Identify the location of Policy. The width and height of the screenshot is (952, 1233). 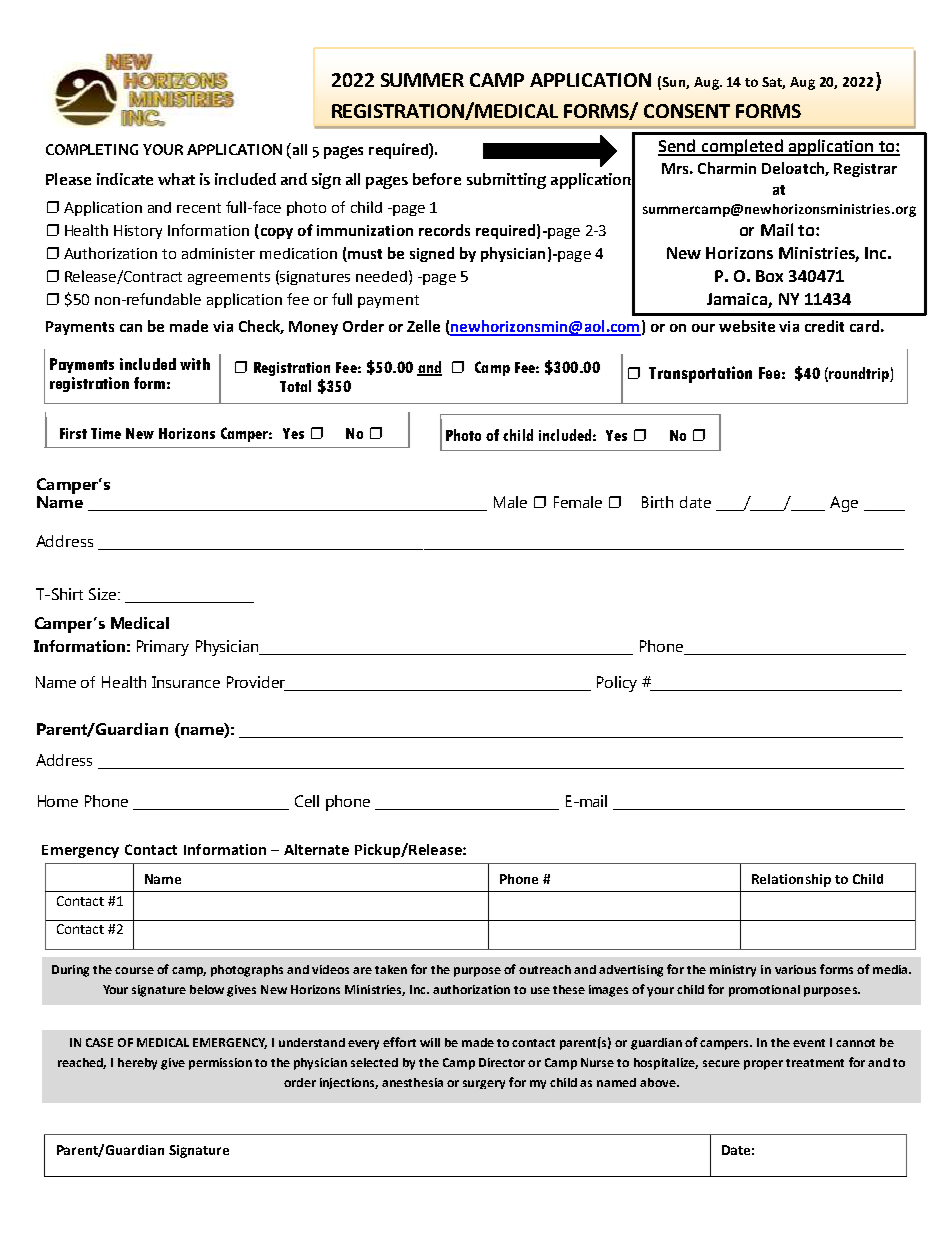
(617, 684).
